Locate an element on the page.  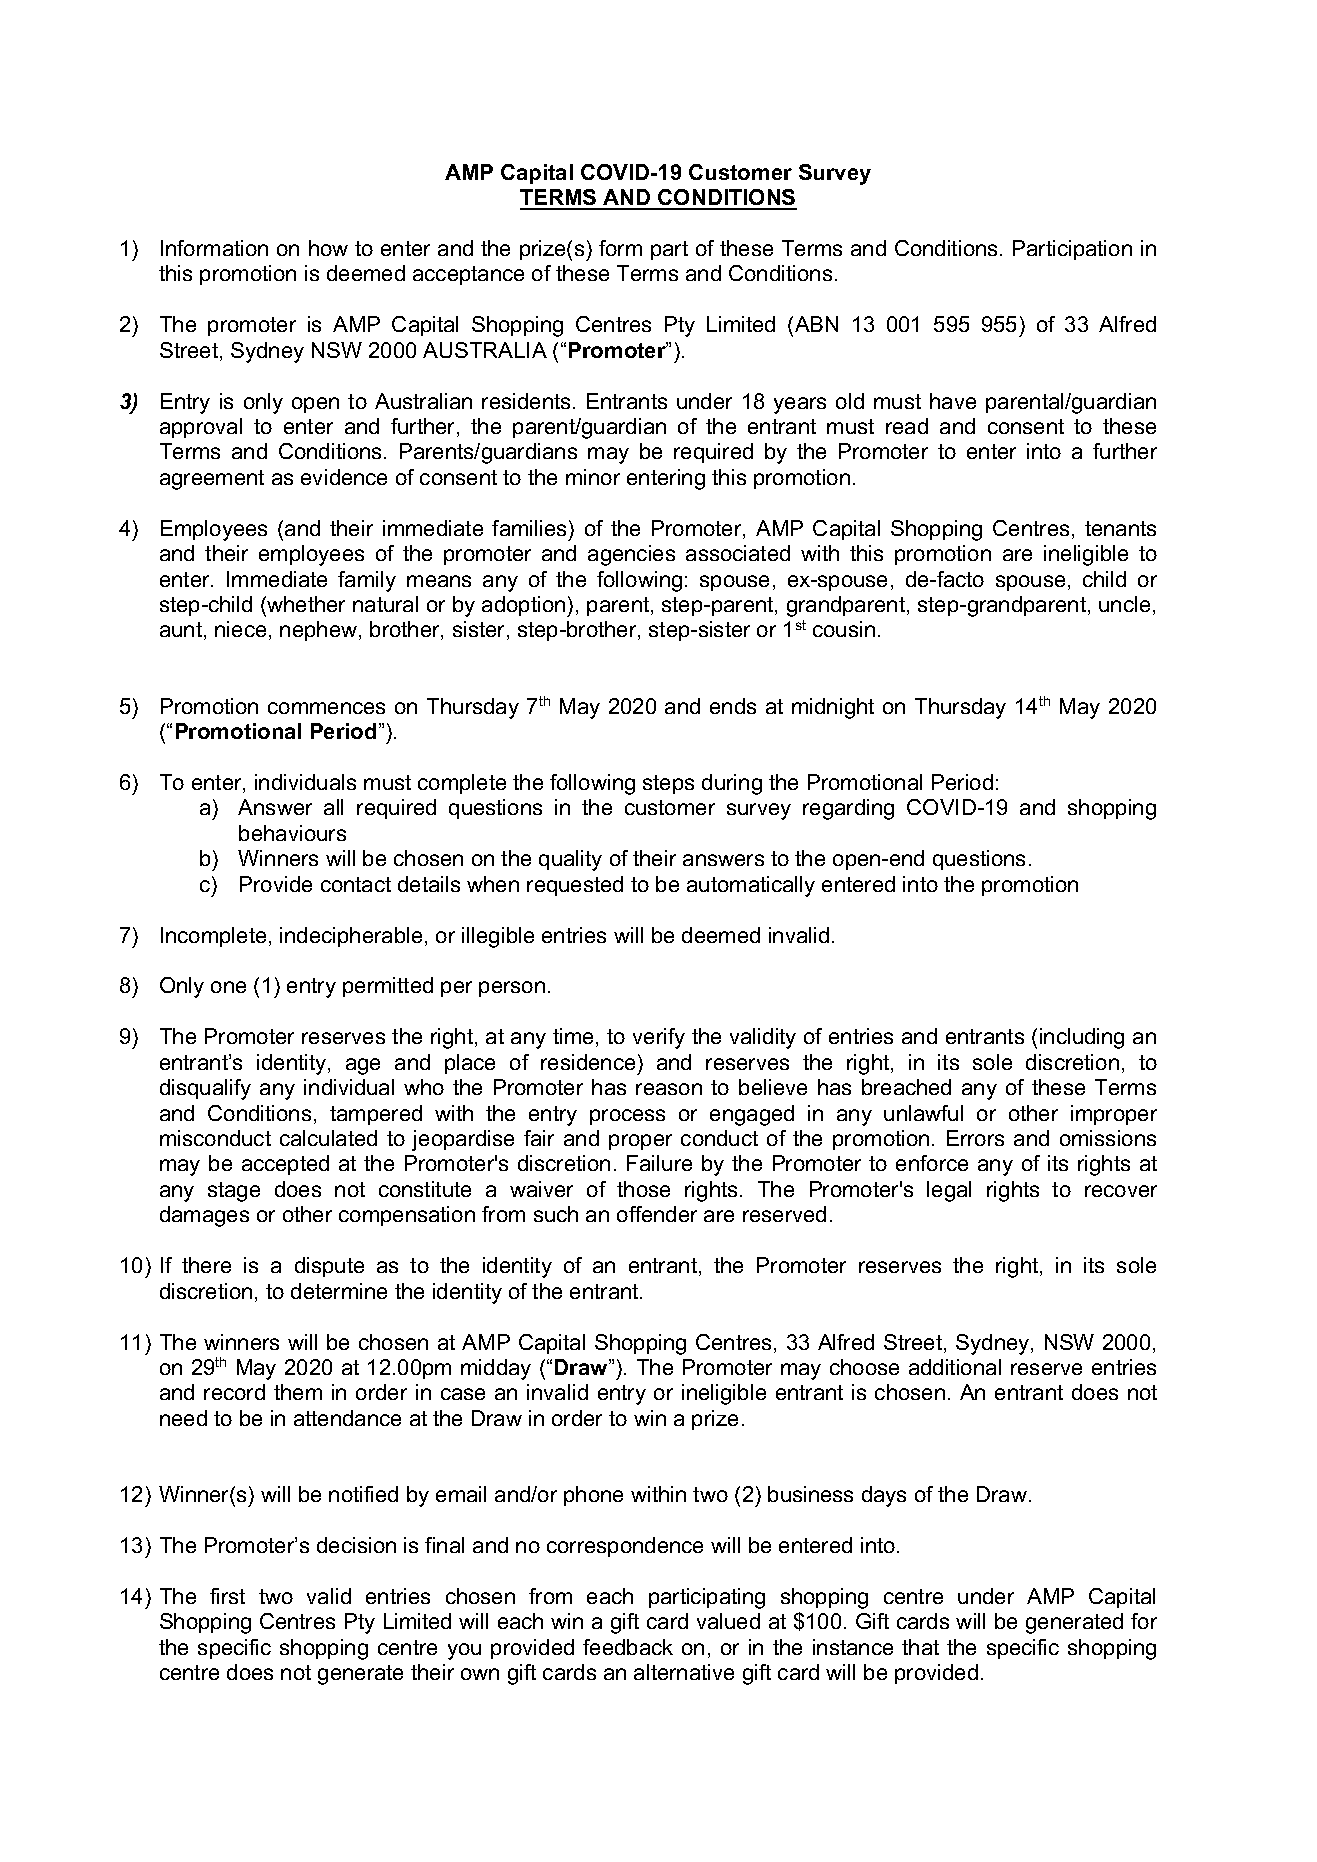
Errors is located at coordinates (975, 1138).
